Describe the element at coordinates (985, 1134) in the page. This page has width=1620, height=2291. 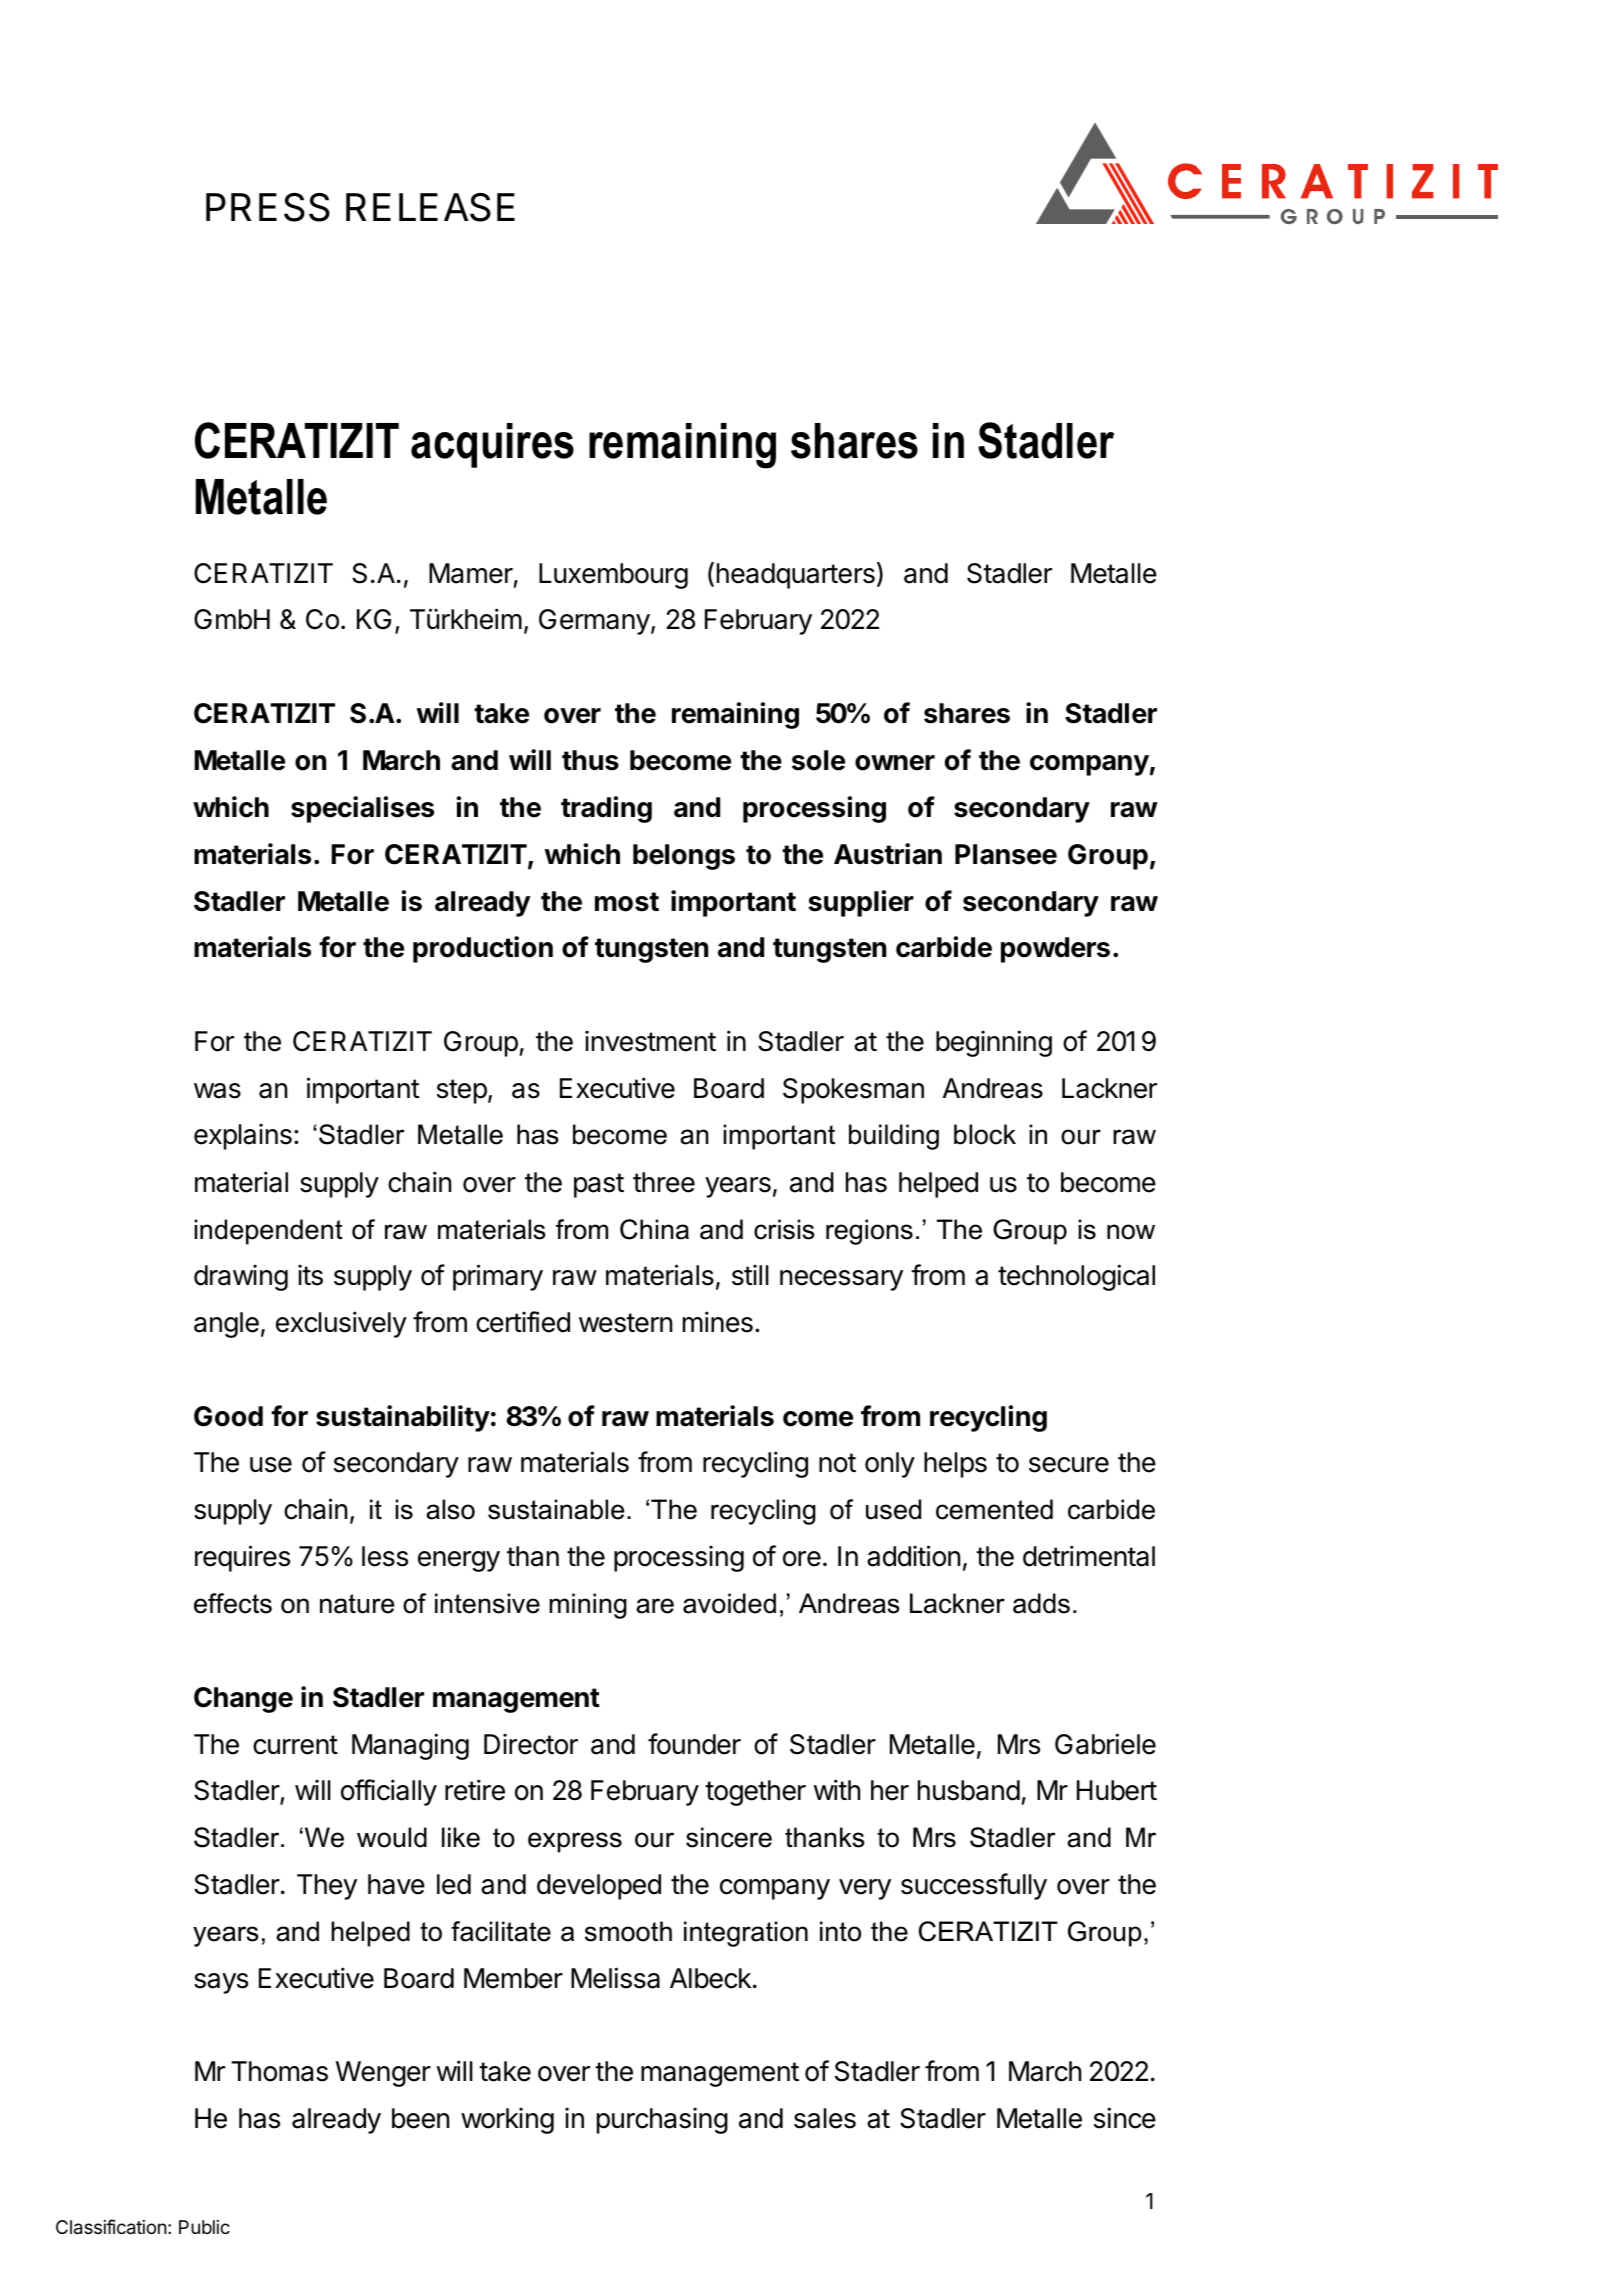
I see `block` at that location.
